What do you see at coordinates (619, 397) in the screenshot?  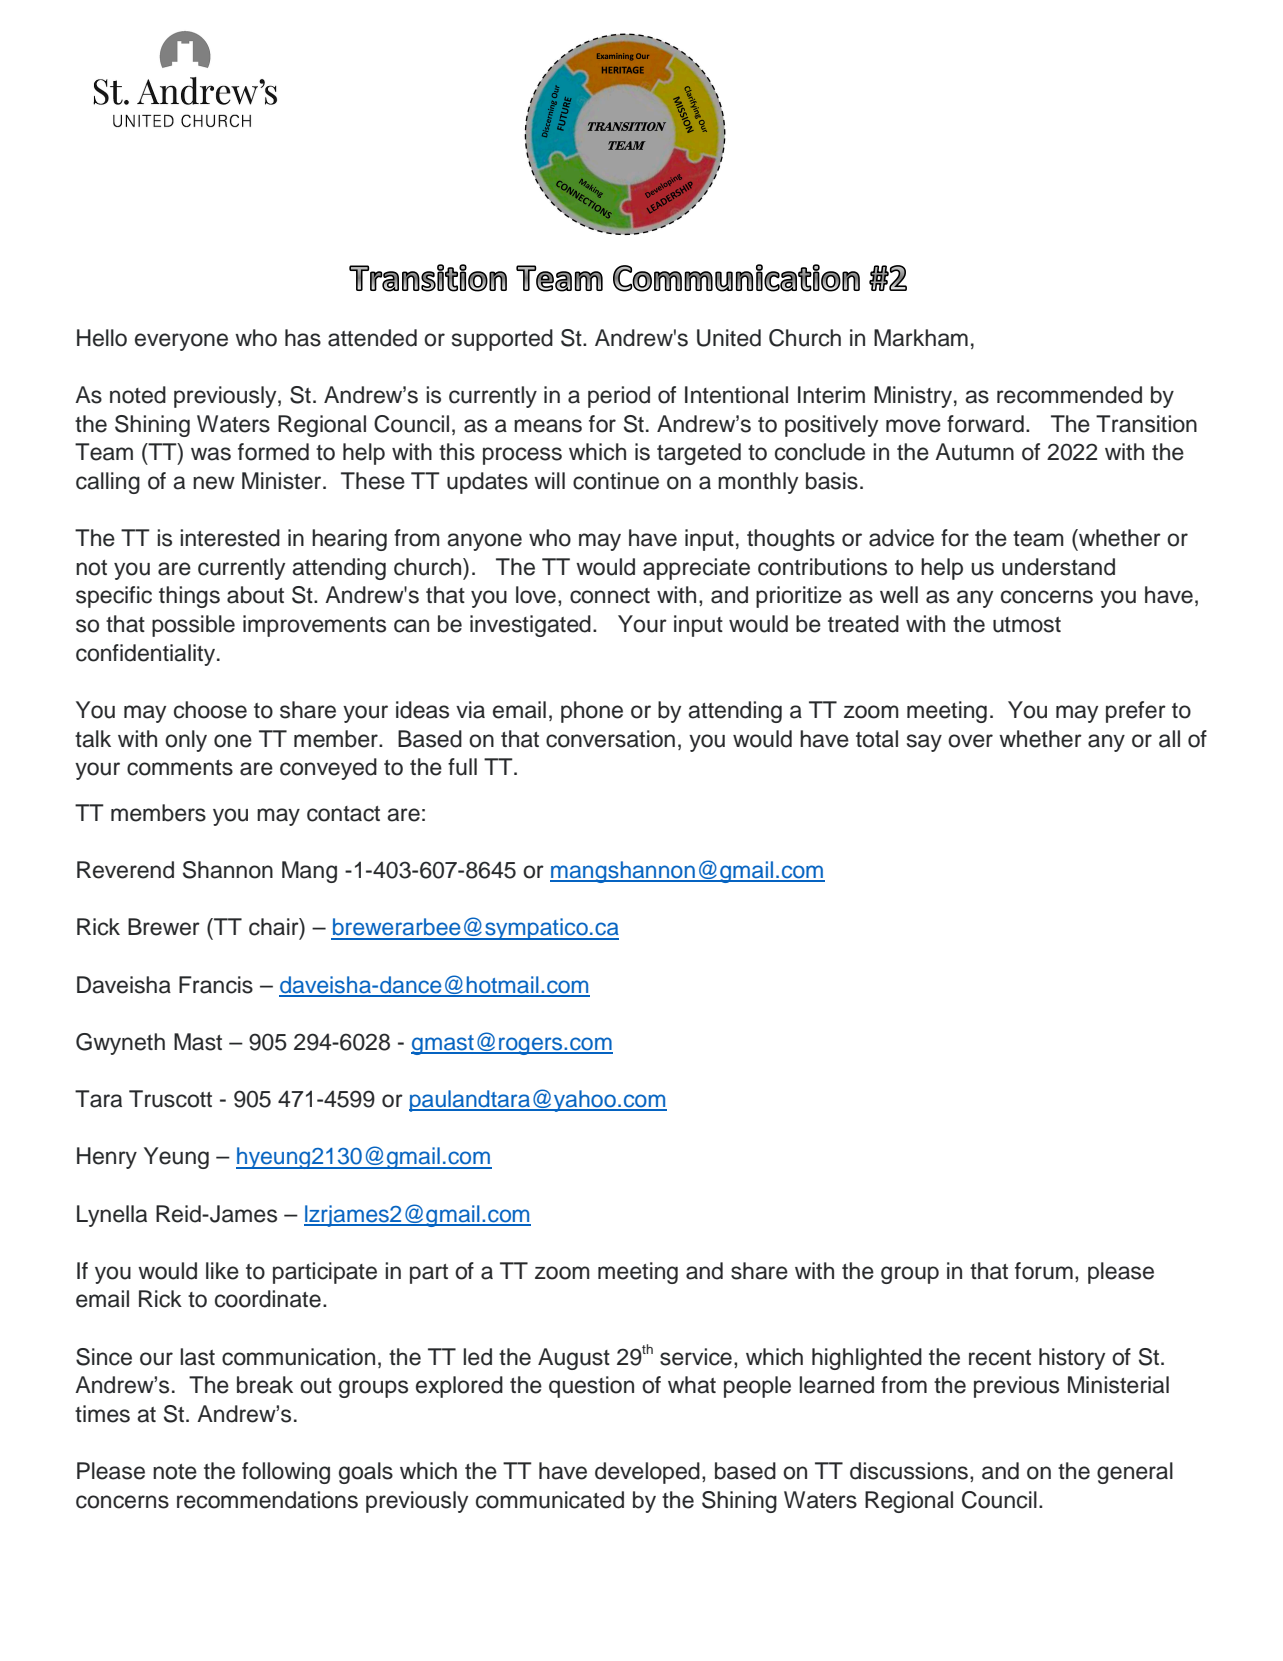 I see `period` at bounding box center [619, 397].
